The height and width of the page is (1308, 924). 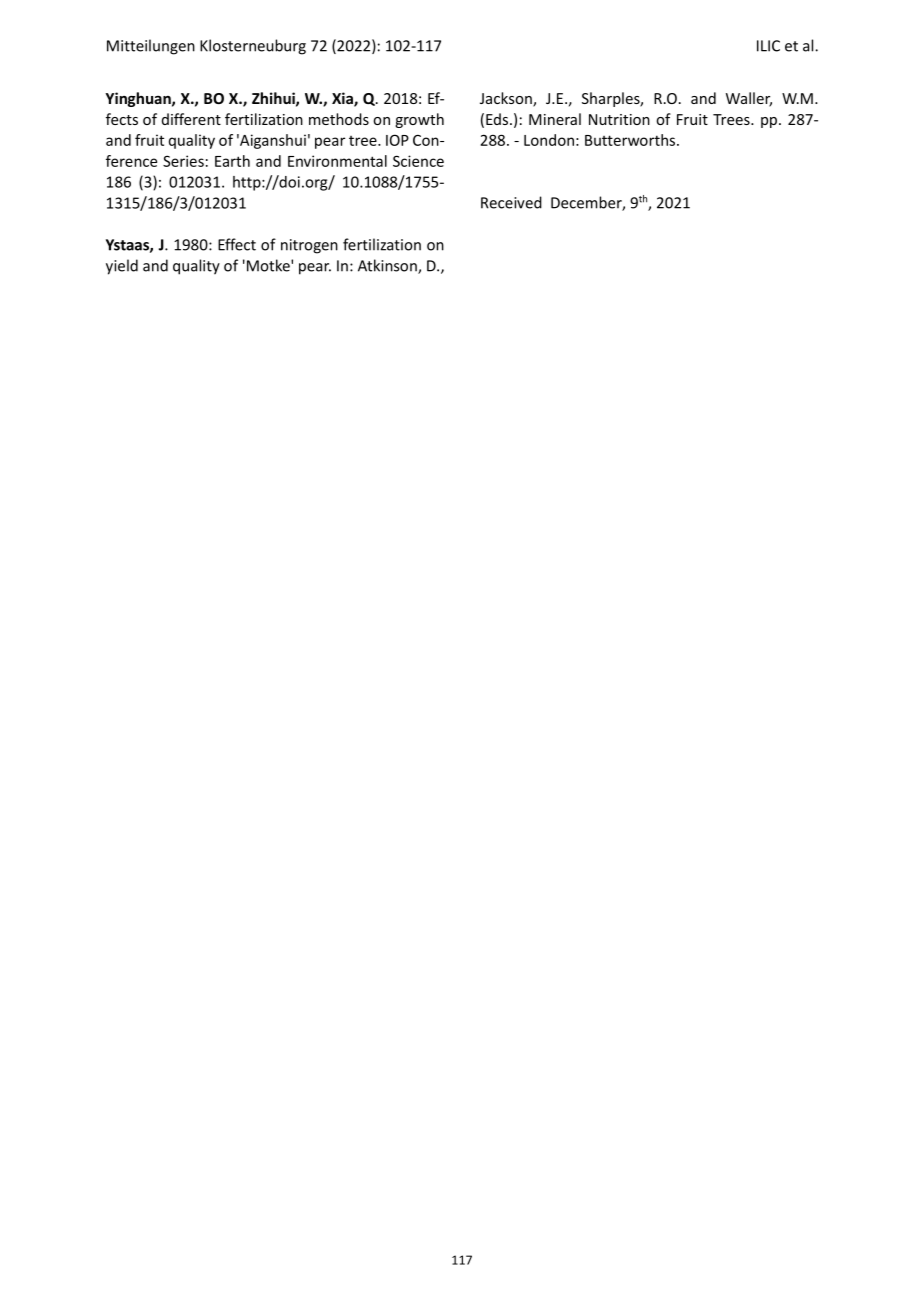 What do you see at coordinates (507, 99) in the page?
I see `Jackson` at bounding box center [507, 99].
